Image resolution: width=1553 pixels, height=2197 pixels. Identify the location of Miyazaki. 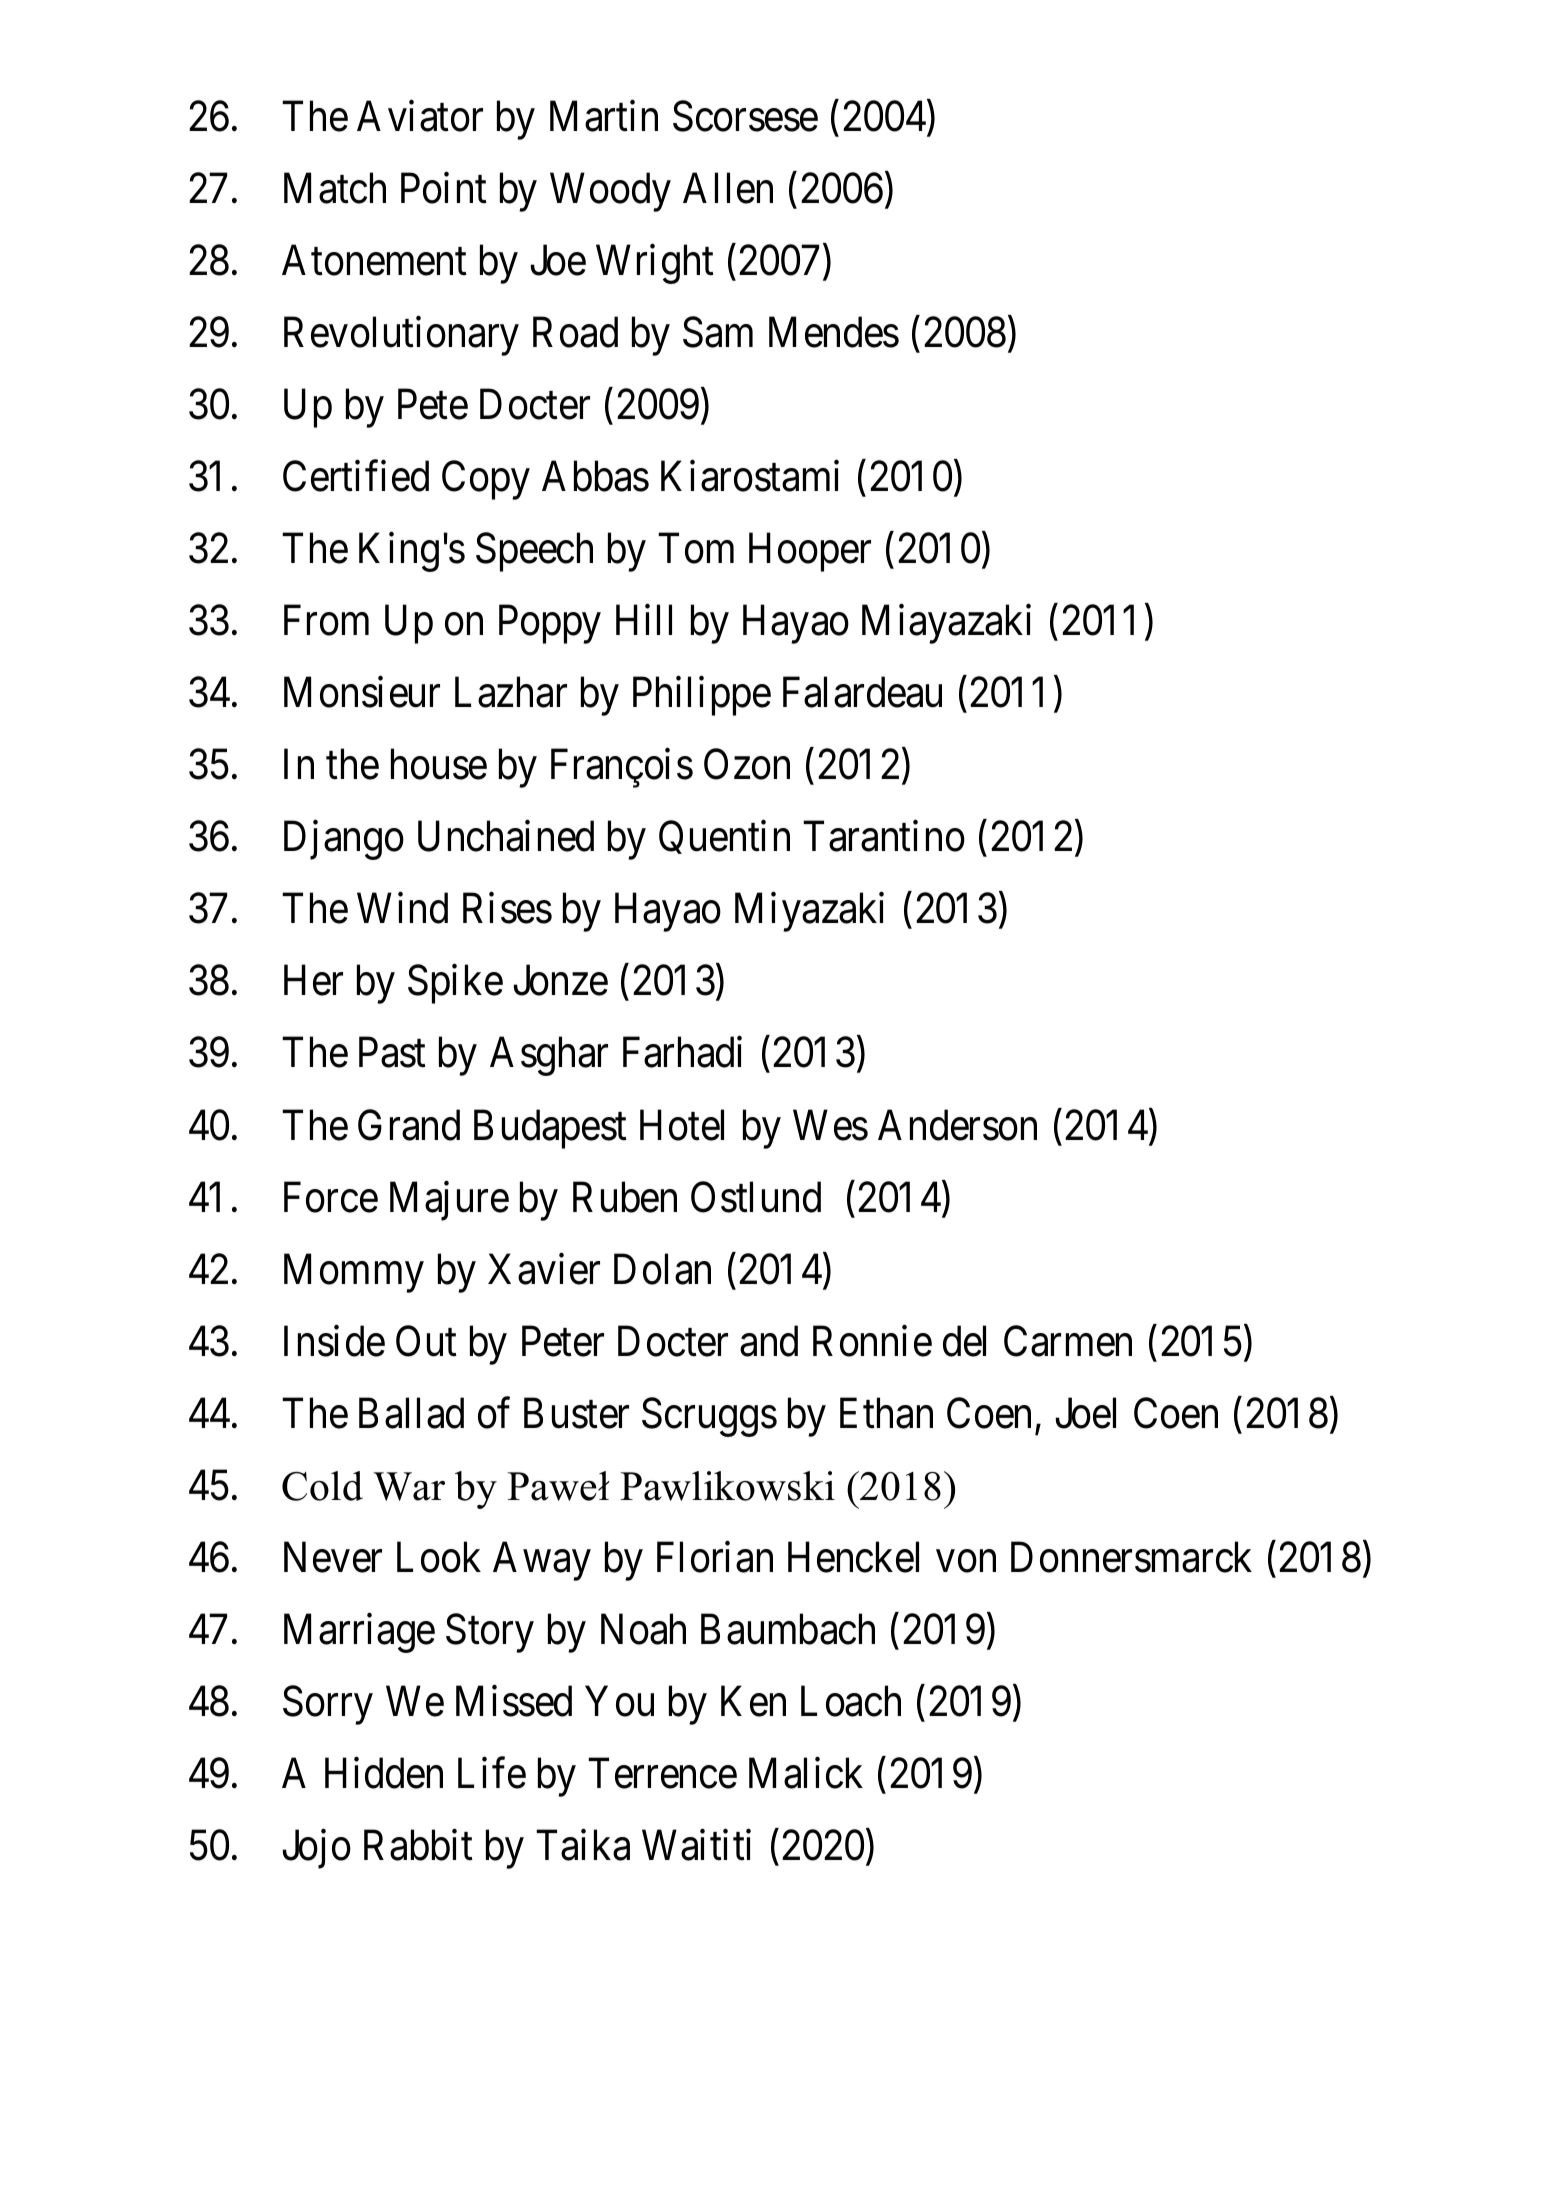
(809, 912).
